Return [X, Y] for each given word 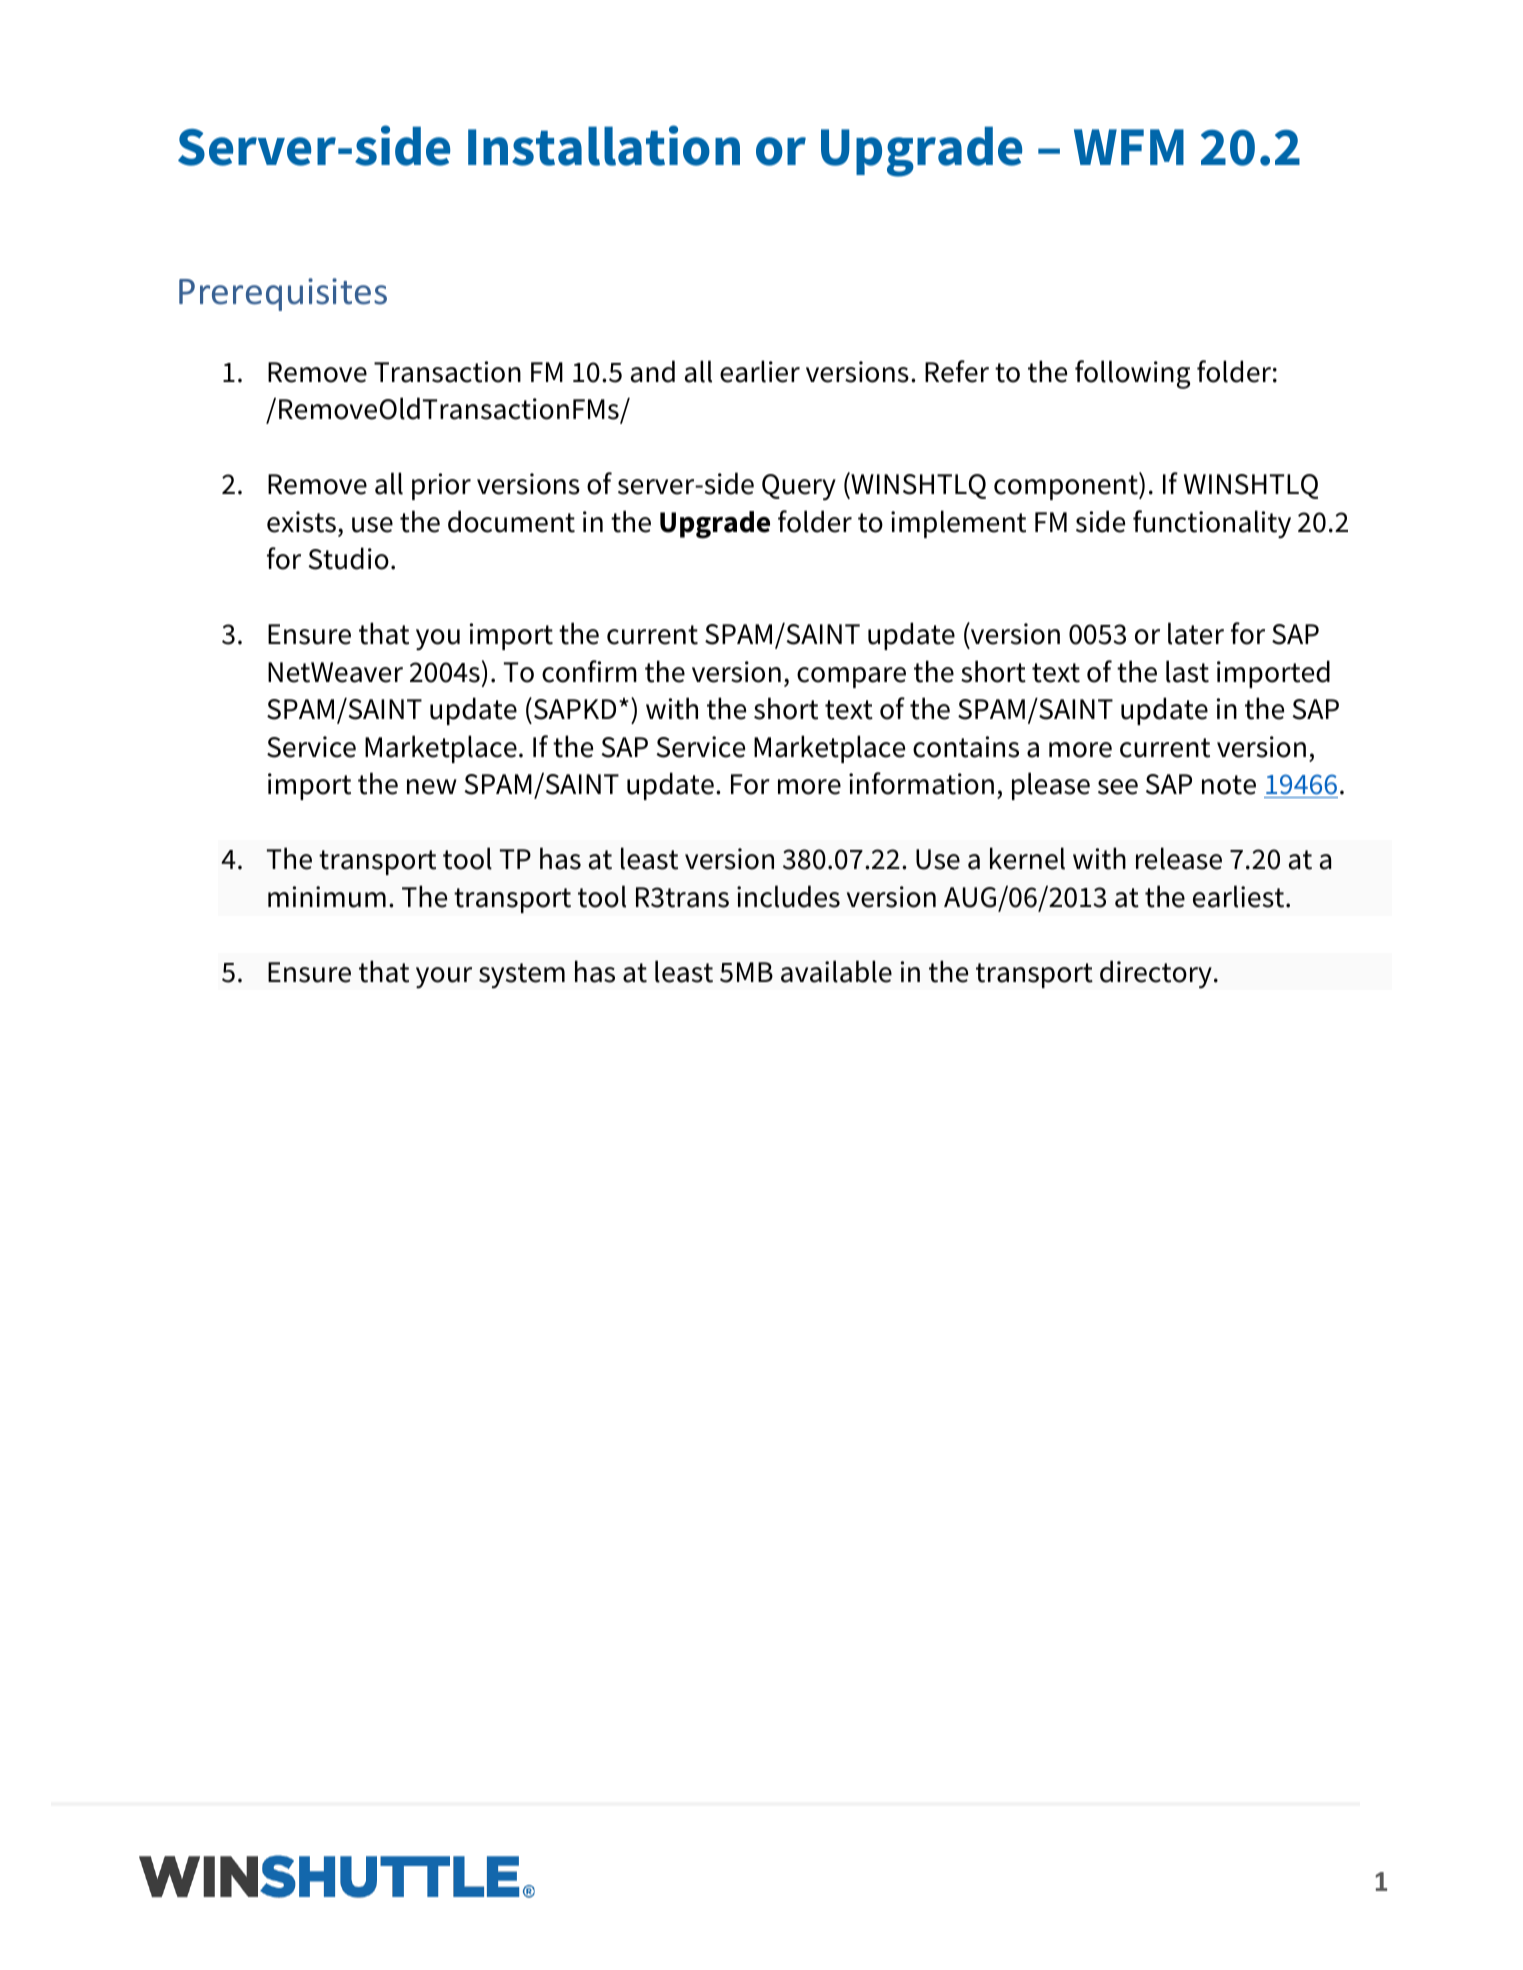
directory [1156, 974]
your [444, 978]
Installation [604, 145]
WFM [1129, 147]
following [1132, 374]
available [836, 971]
